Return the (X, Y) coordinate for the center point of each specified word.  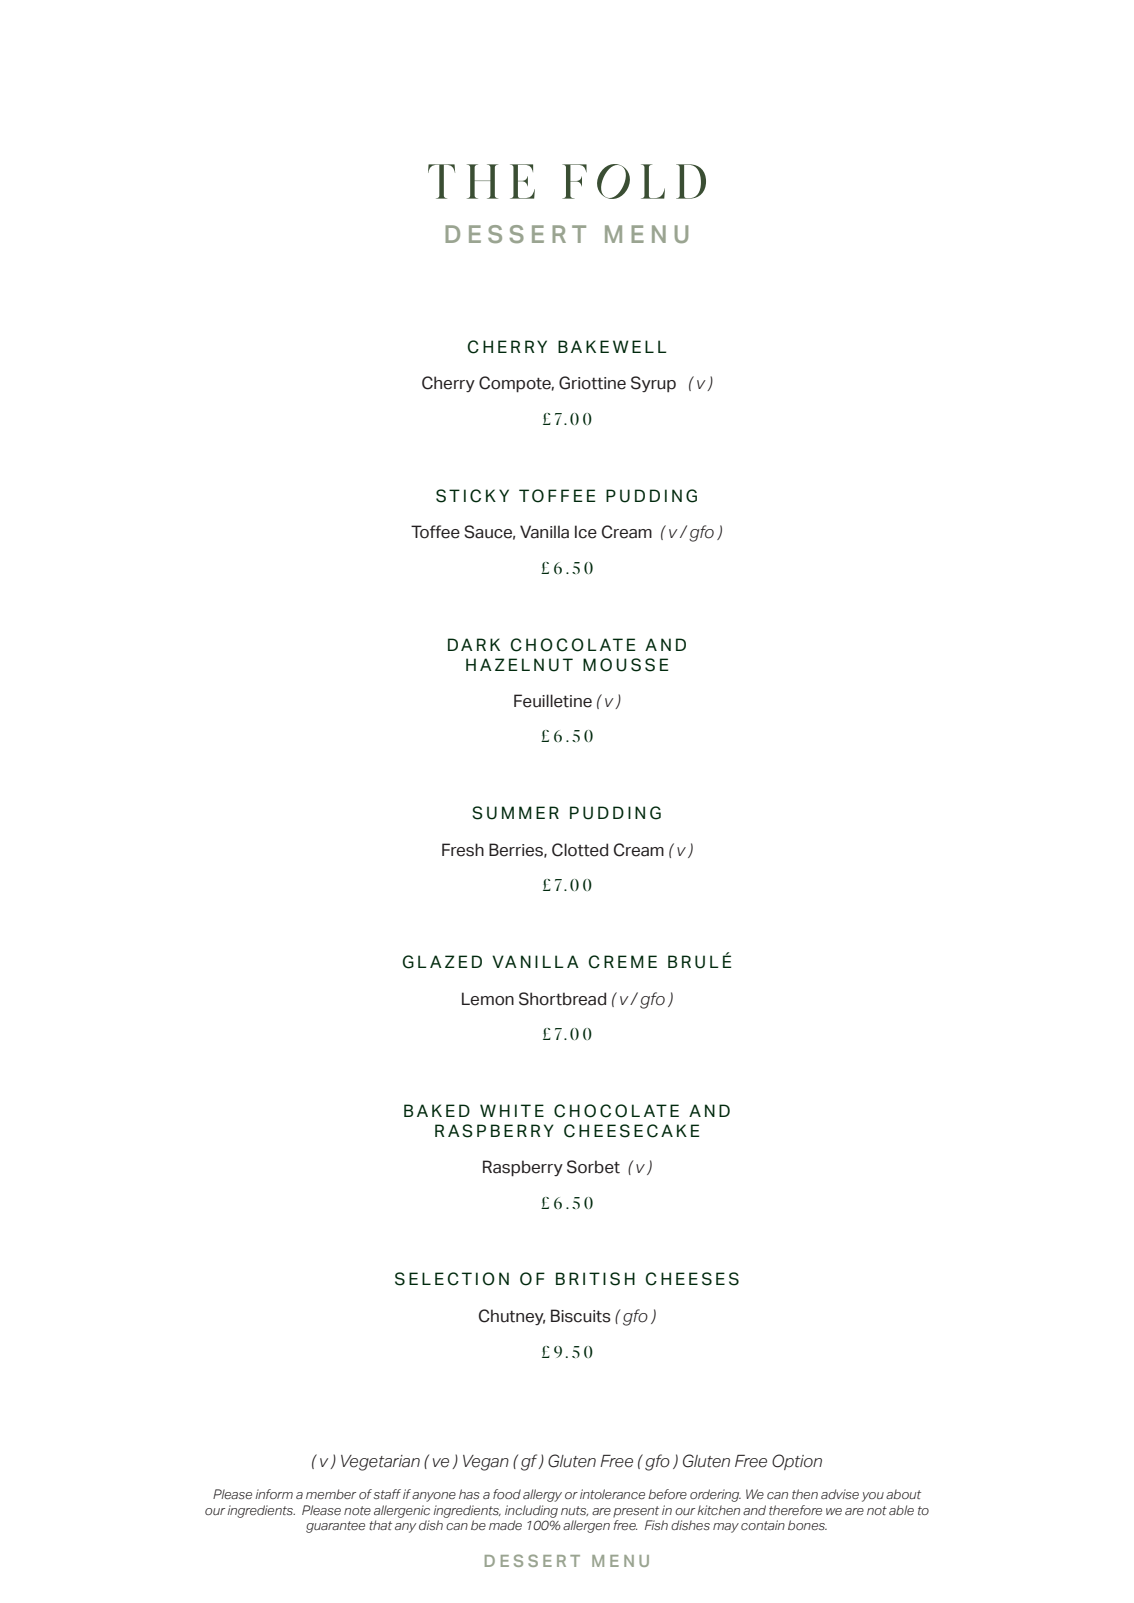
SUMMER (515, 813)
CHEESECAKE (632, 1131)
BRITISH (595, 1279)
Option (797, 1462)
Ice (586, 532)
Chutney (512, 1317)
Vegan (486, 1463)
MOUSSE (626, 665)
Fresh (463, 850)
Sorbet (593, 1167)
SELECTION (452, 1279)
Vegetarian (380, 1463)
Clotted (580, 850)
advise (840, 1494)
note (357, 1510)
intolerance (612, 1494)
